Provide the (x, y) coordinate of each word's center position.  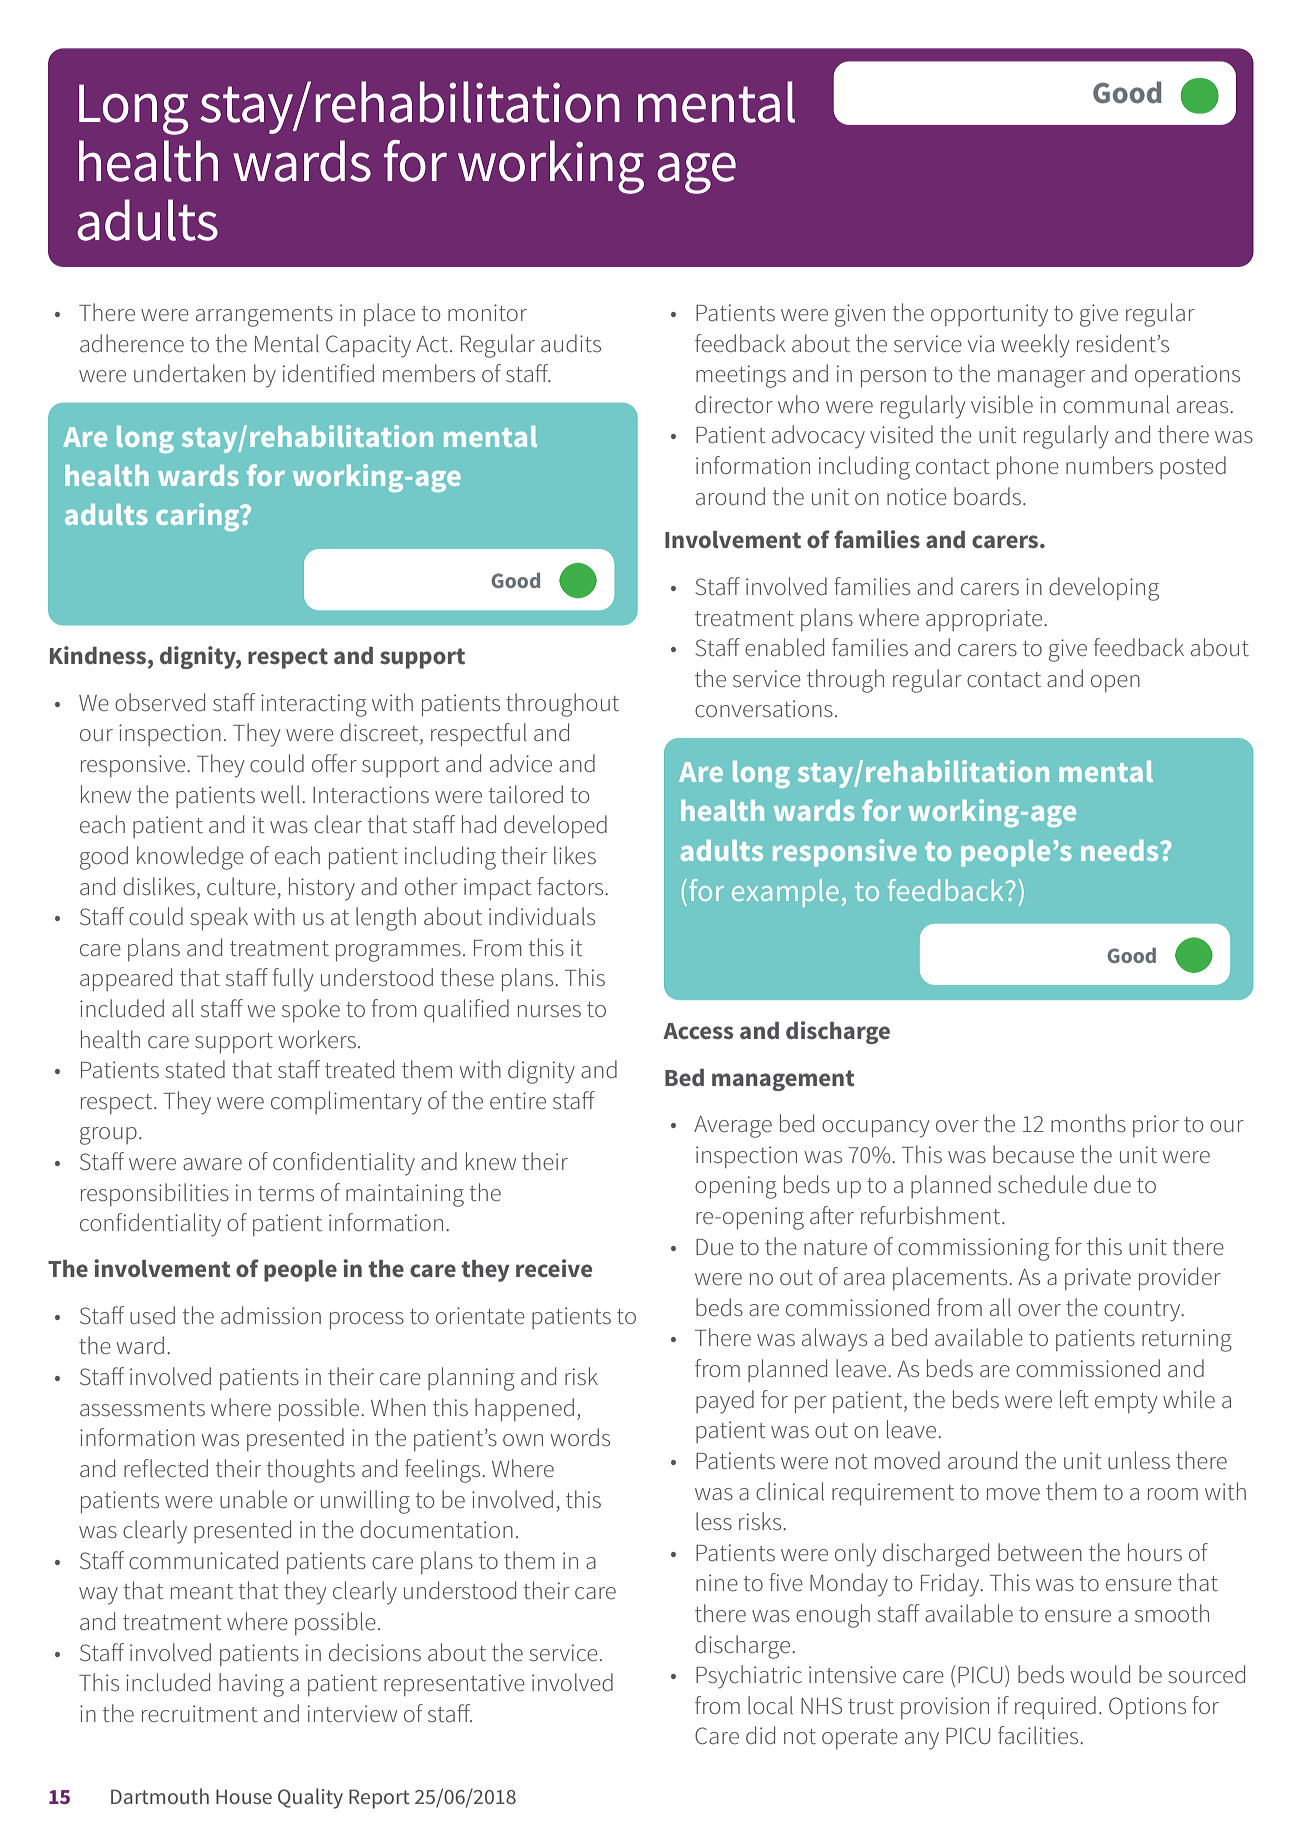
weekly (1035, 346)
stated (195, 1069)
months (1088, 1123)
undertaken (189, 373)
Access (698, 1031)
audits (571, 343)
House (244, 1796)
